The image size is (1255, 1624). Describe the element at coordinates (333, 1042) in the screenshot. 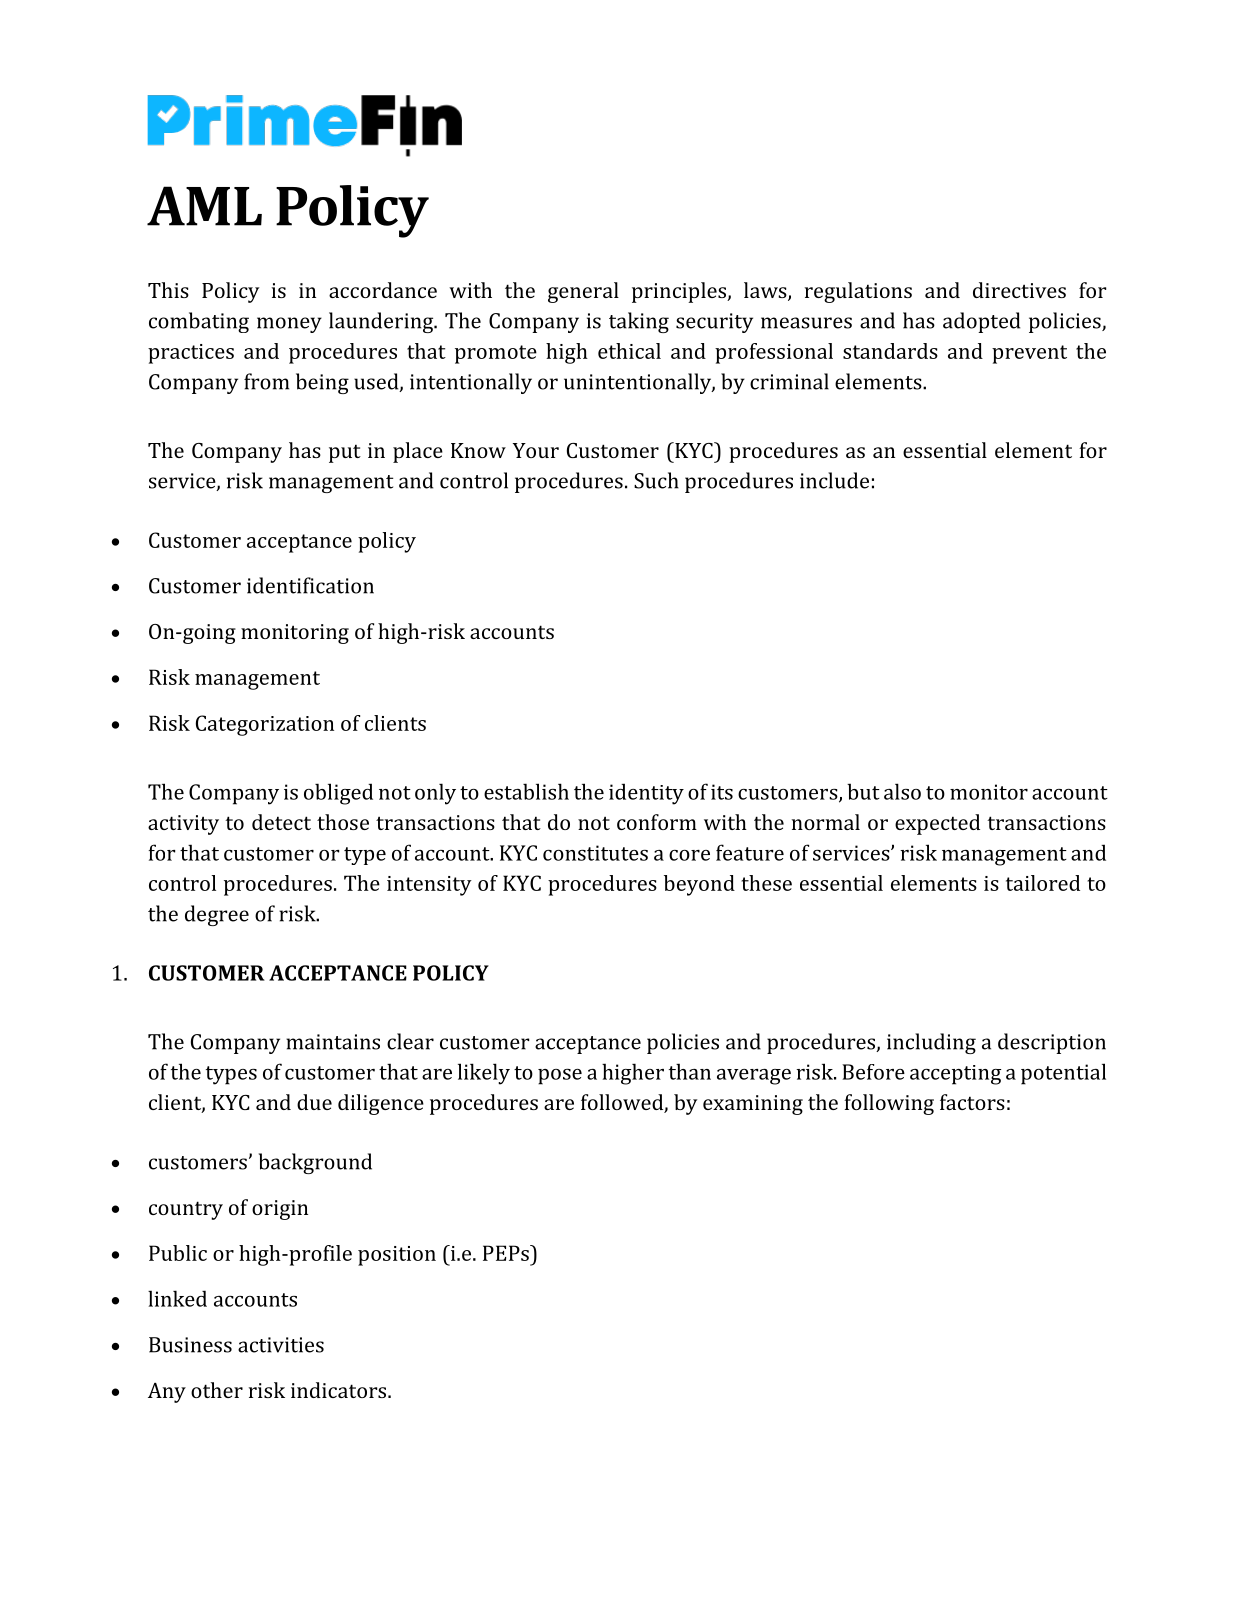

I see `maintains` at that location.
